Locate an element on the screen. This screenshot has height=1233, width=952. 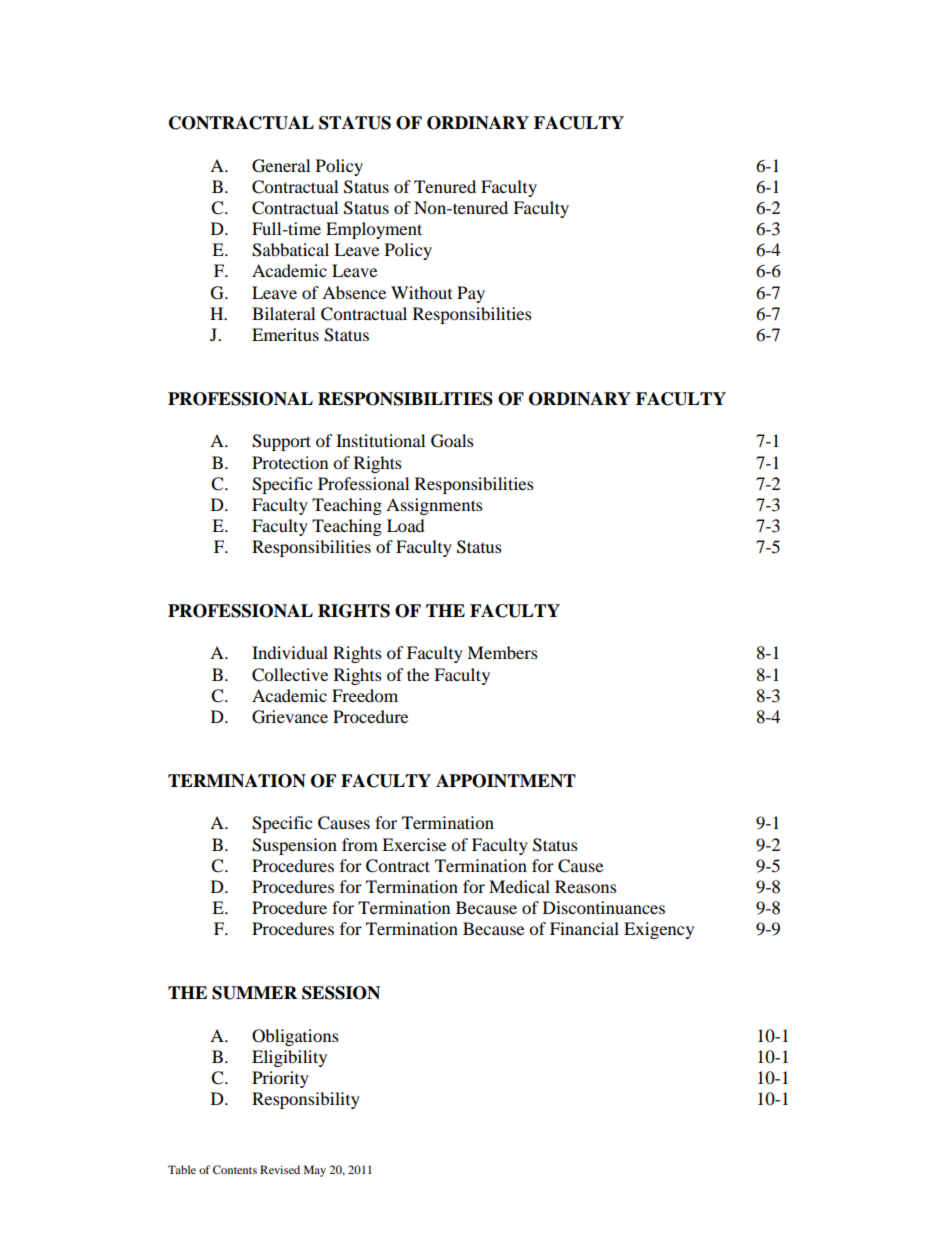
Members is located at coordinates (502, 652).
